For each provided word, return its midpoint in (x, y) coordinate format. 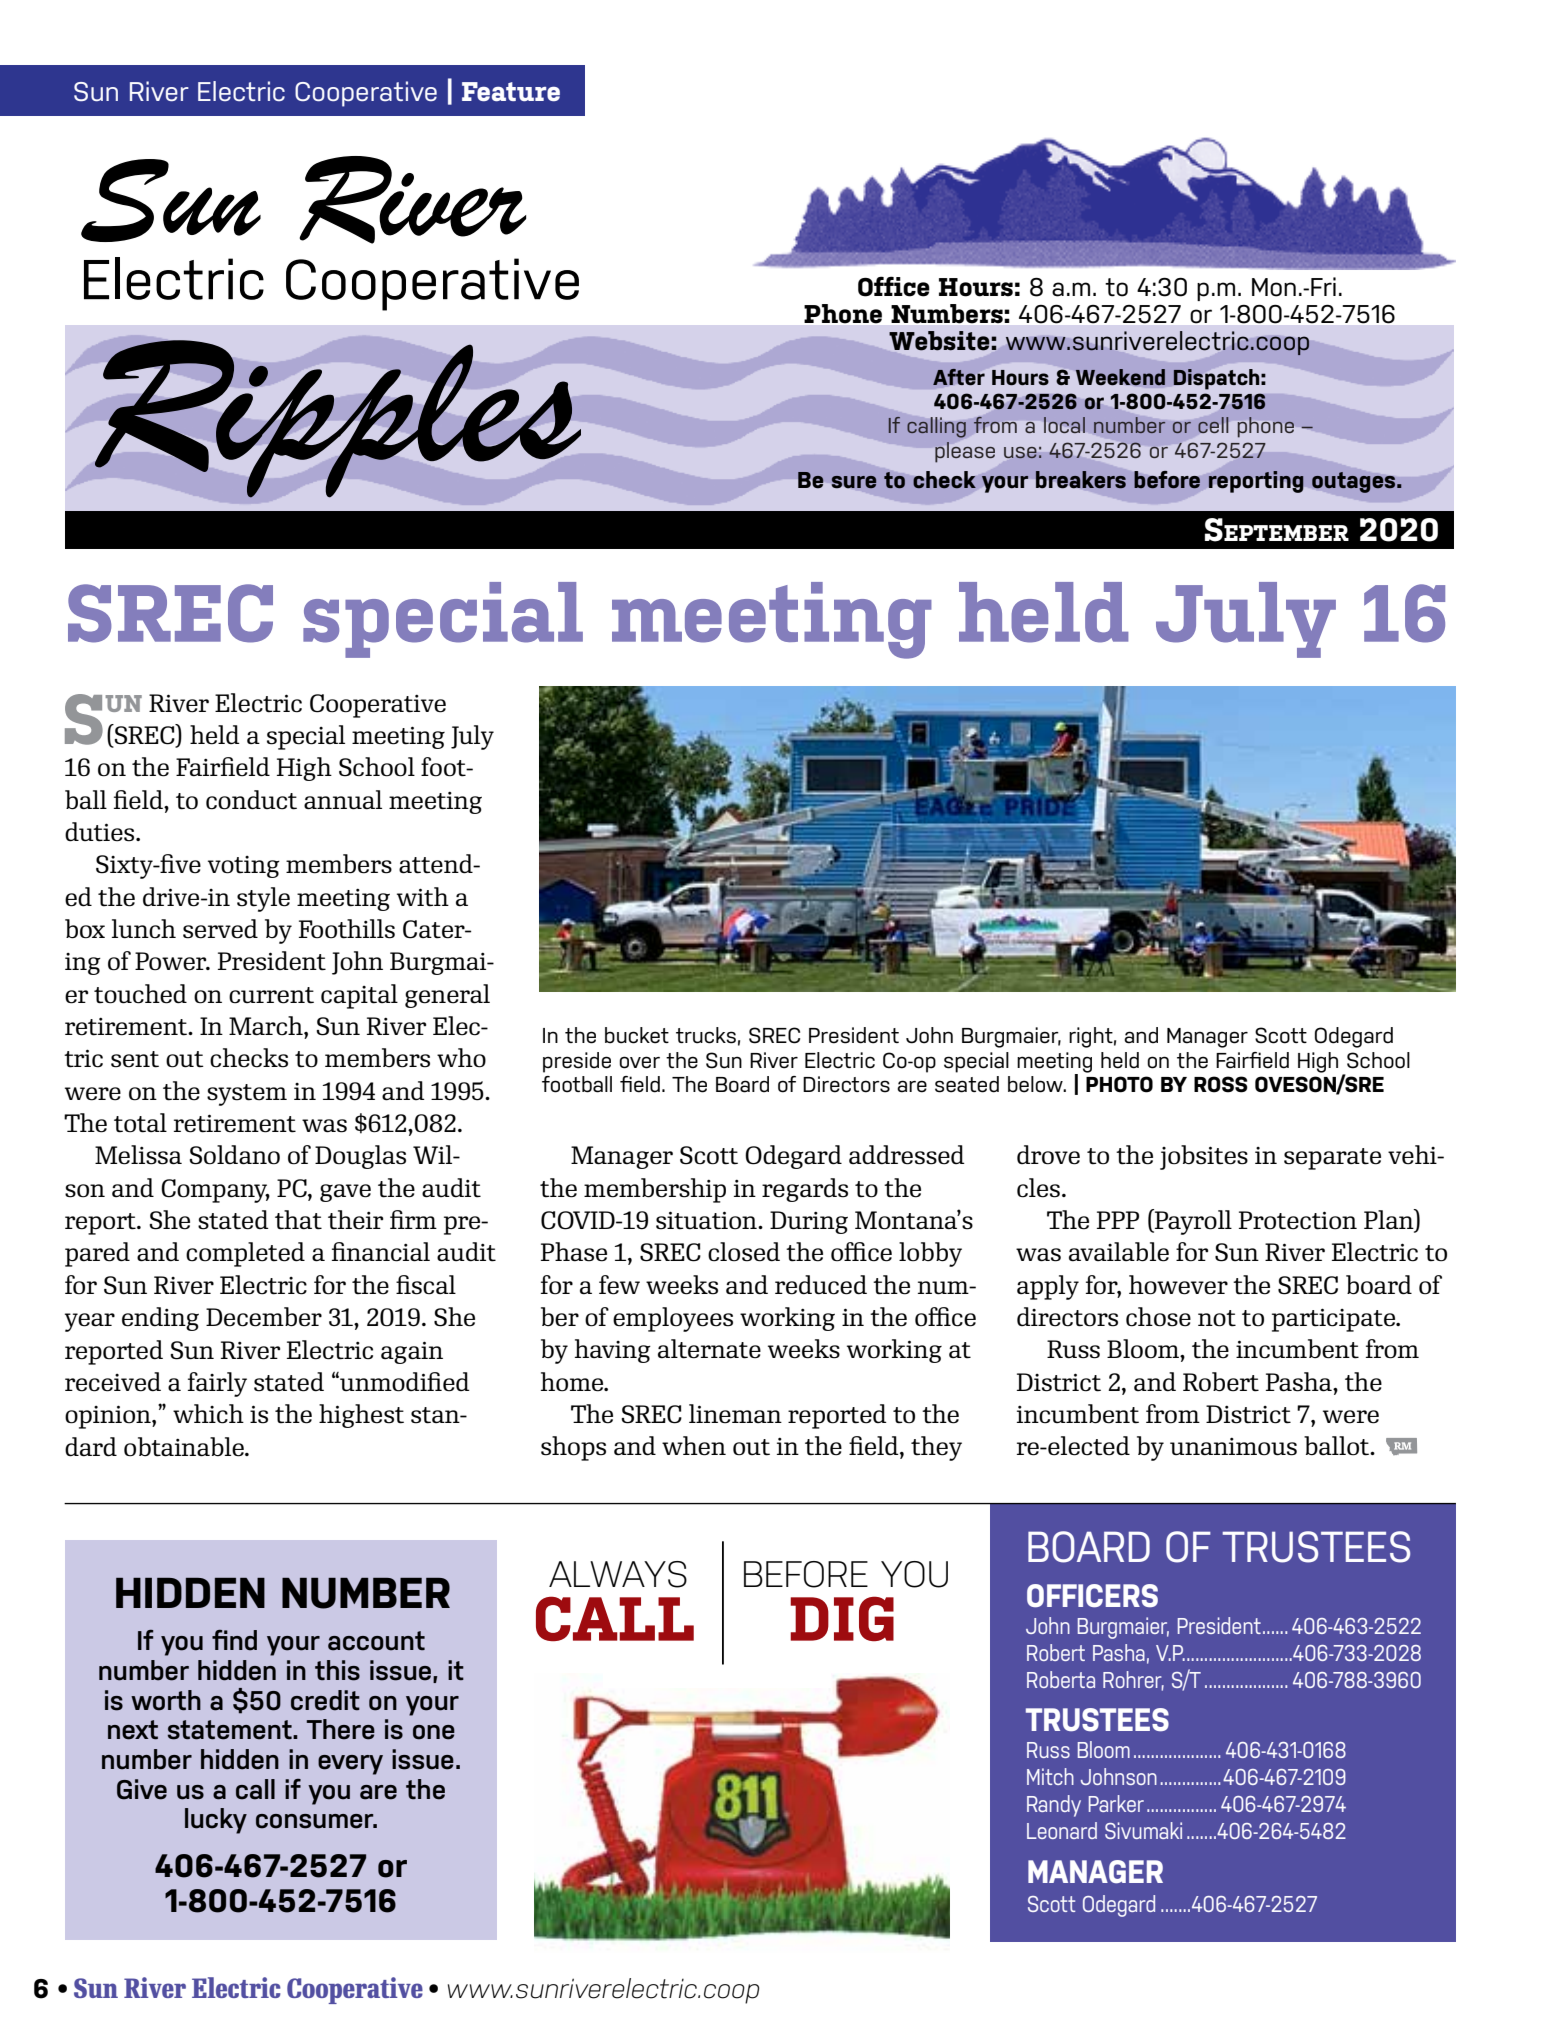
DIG (842, 1618)
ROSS (1221, 1084)
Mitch (1050, 1776)
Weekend (1120, 377)
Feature (511, 91)
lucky (216, 1821)
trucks (706, 1035)
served (220, 929)
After (959, 377)
